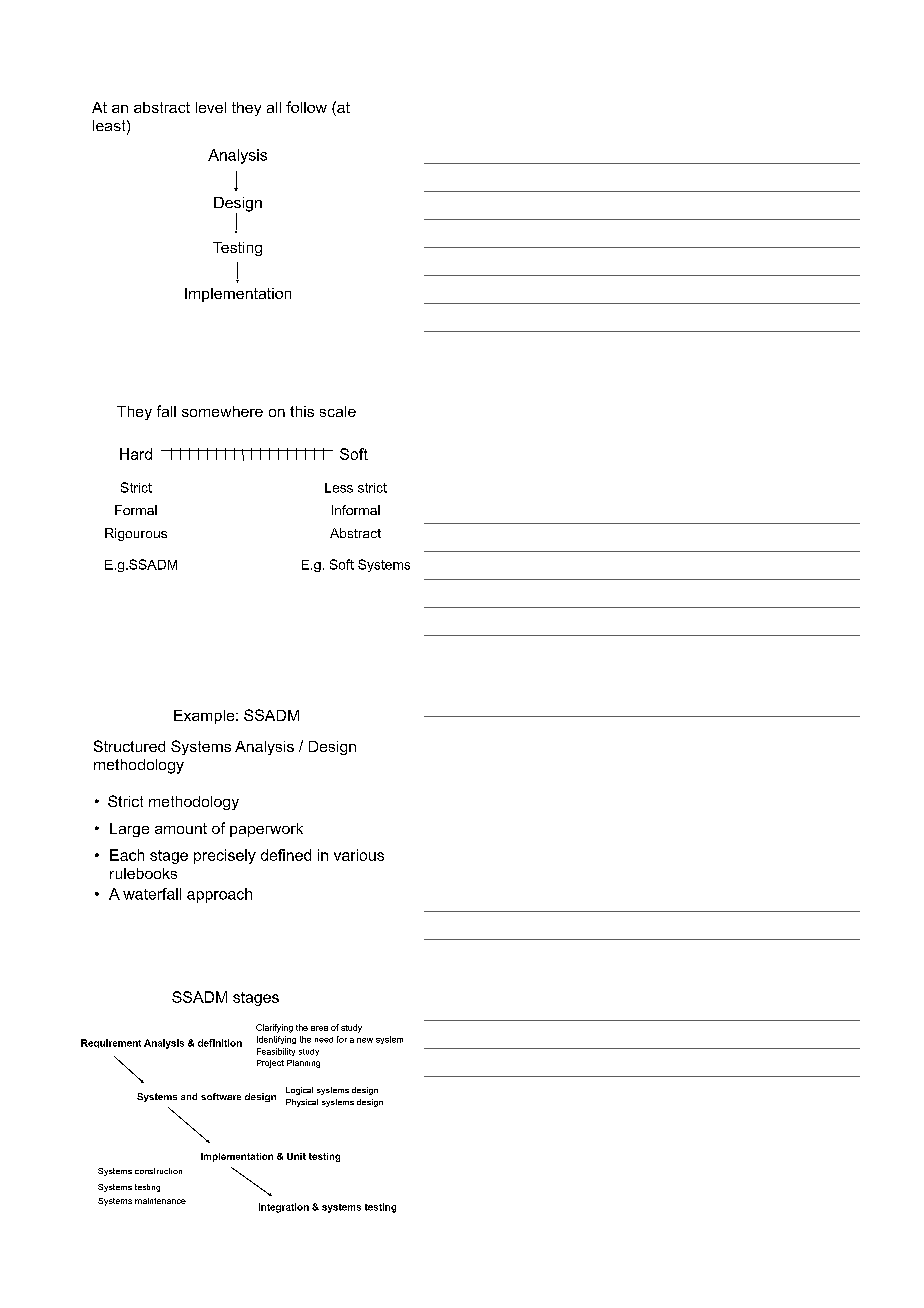 This screenshot has height=1308, width=924. Describe the element at coordinates (136, 454) in the screenshot. I see `Hard` at that location.
